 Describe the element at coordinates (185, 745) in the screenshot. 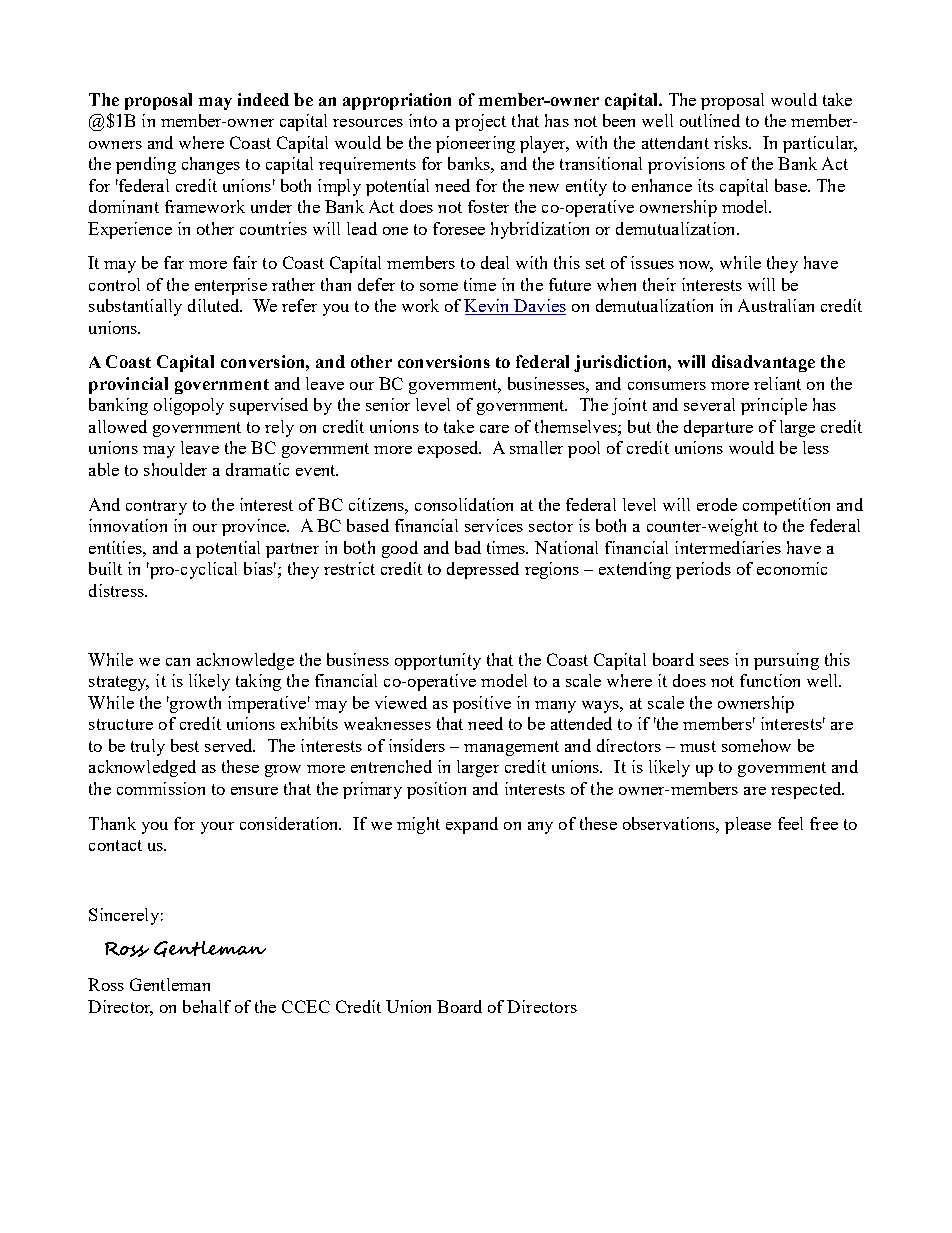

I see `best` at that location.
